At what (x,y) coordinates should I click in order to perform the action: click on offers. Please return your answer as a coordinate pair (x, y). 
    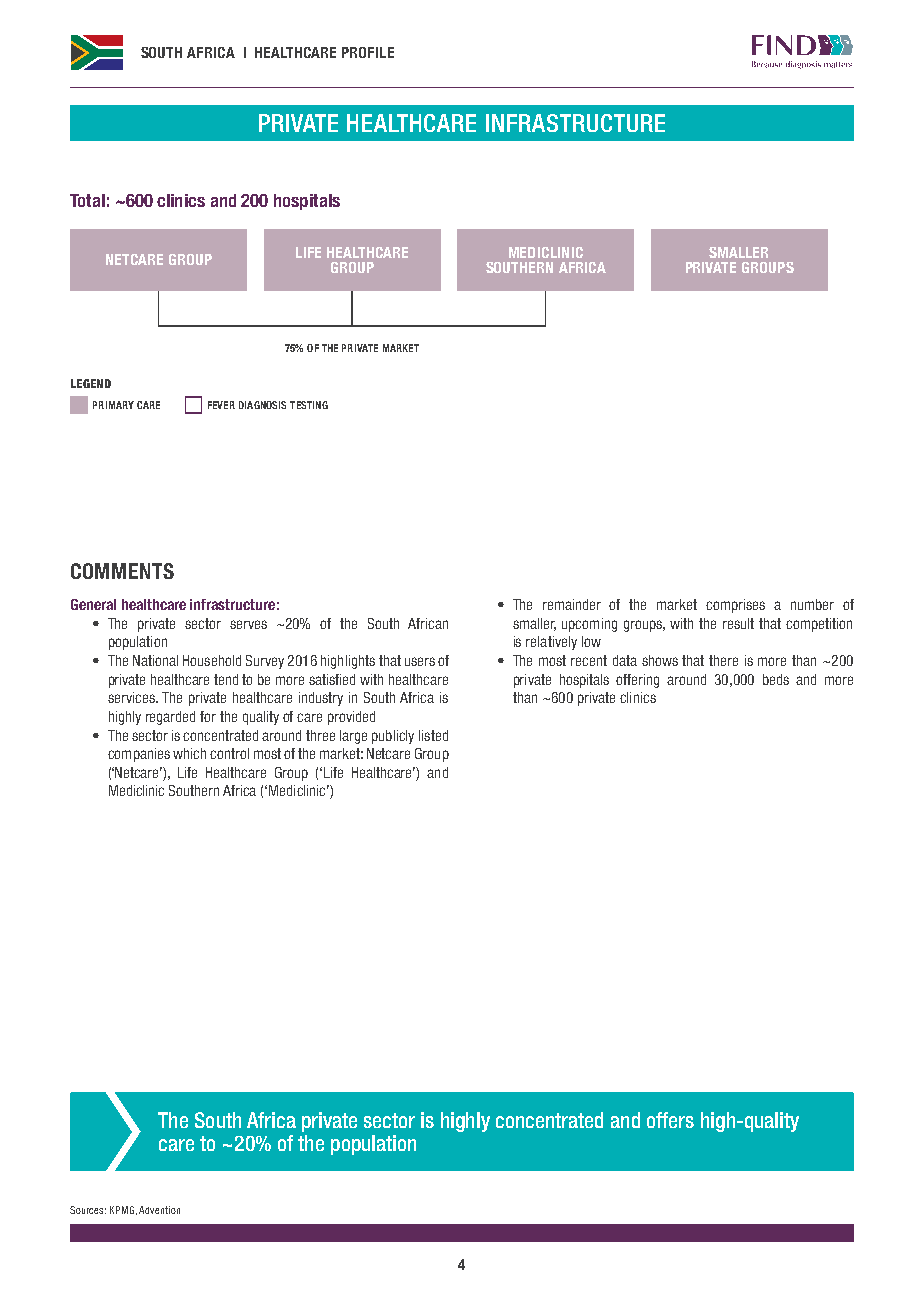
    Looking at the image, I should click on (670, 1120).
